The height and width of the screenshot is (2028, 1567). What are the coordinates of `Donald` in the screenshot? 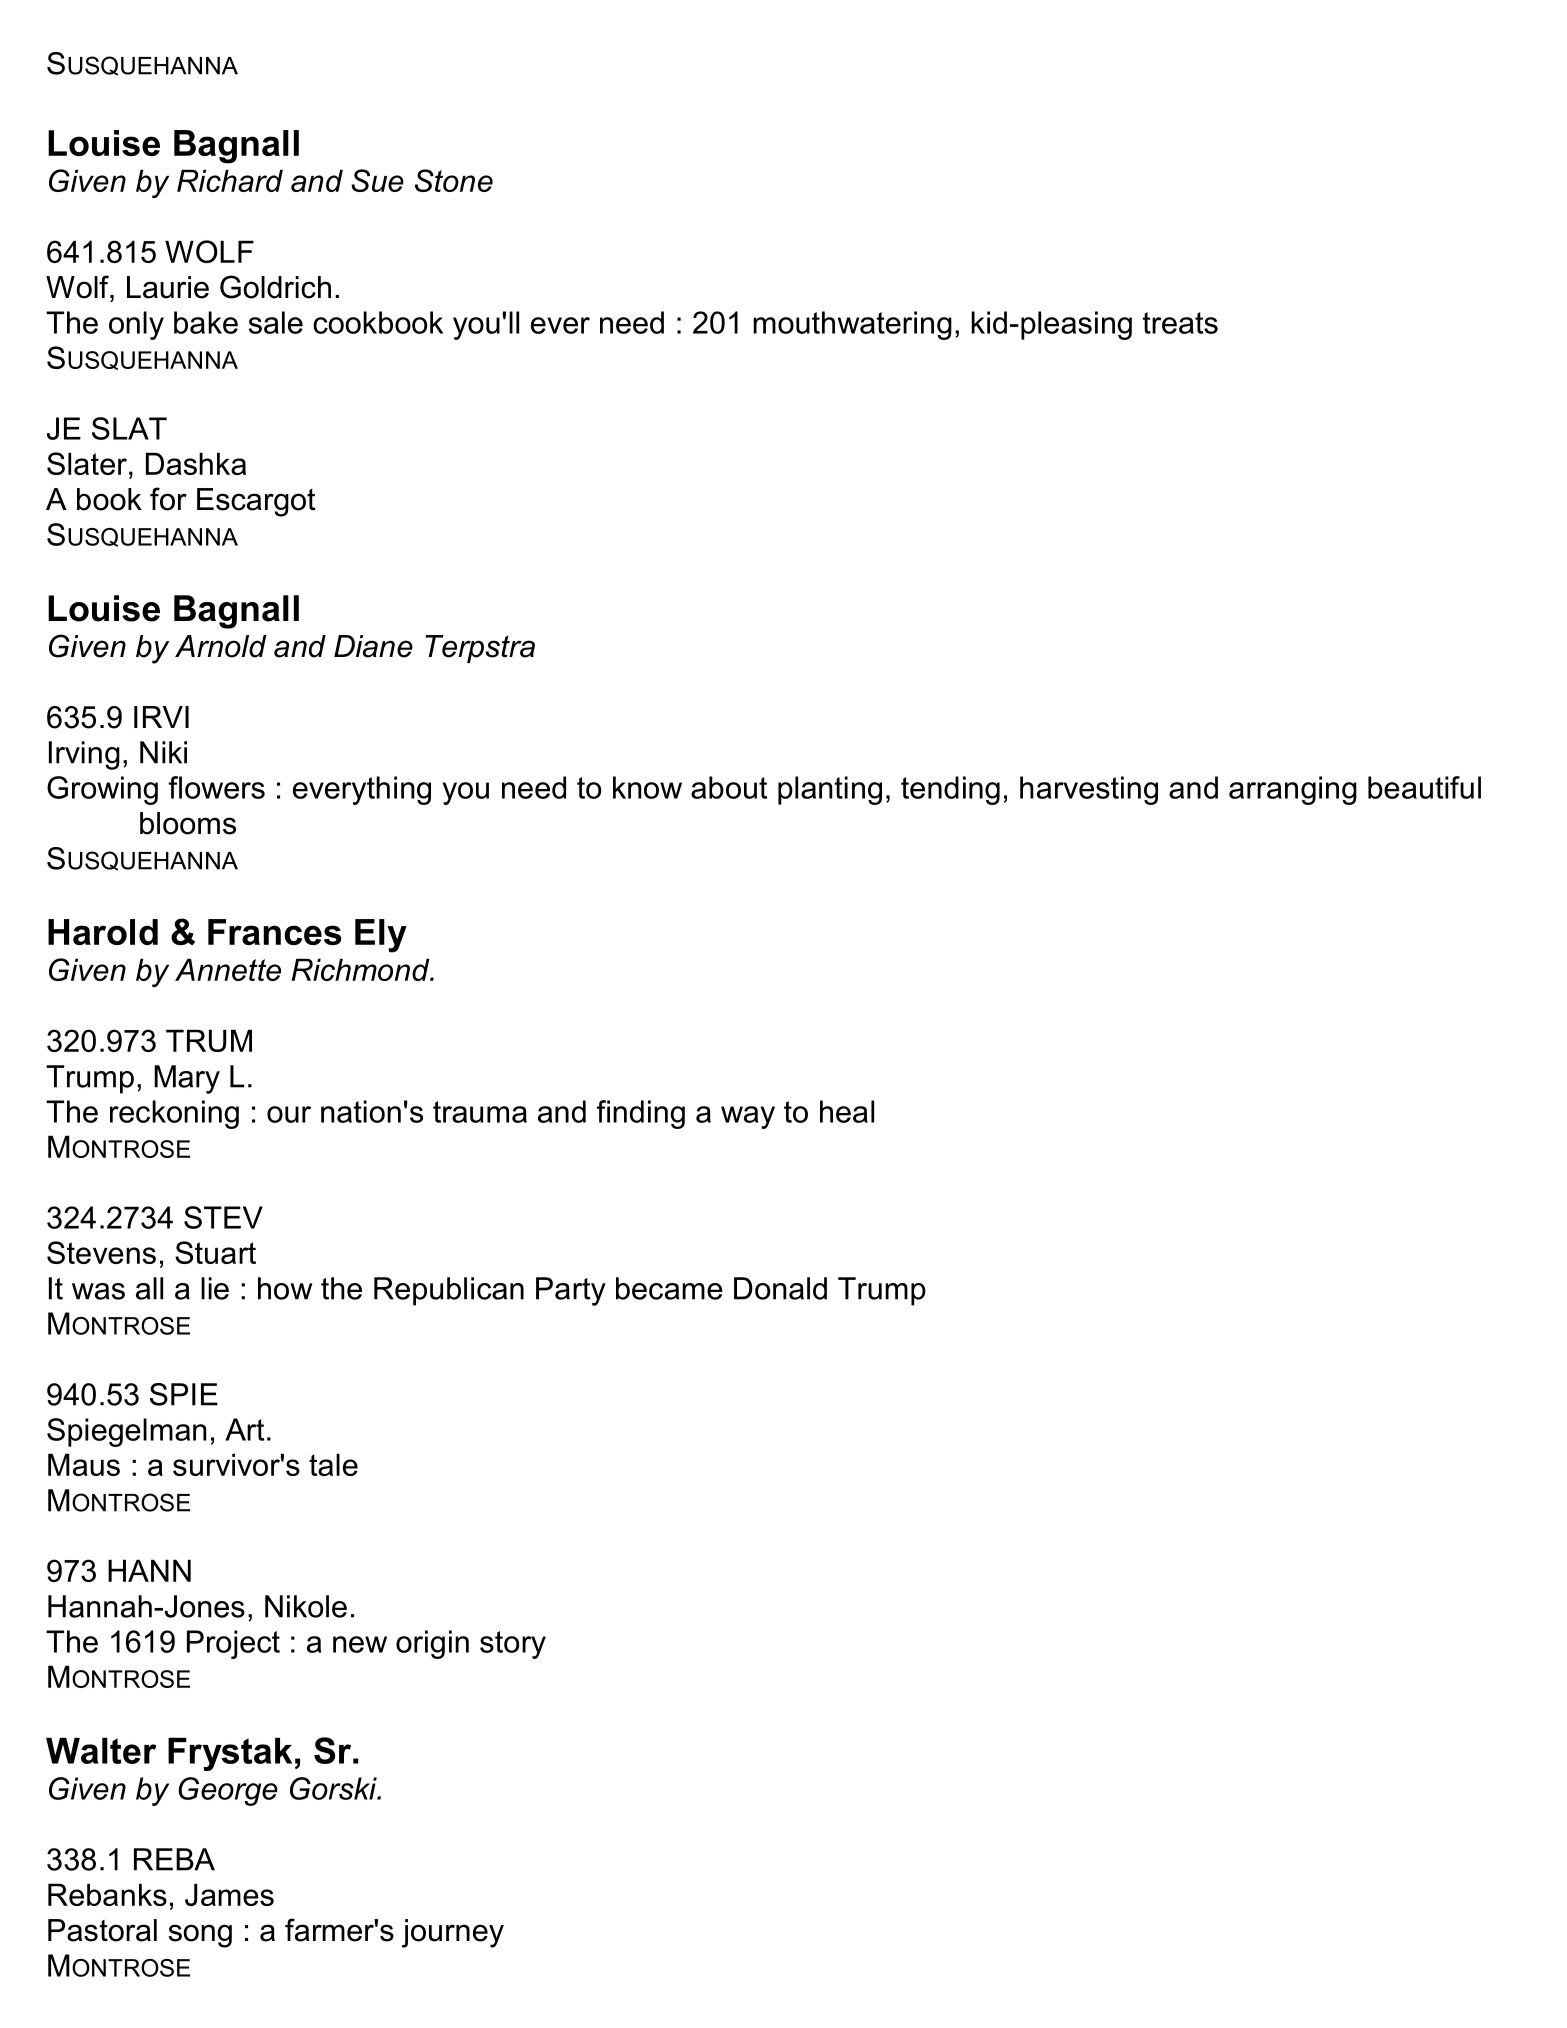 It's located at (780, 1288).
